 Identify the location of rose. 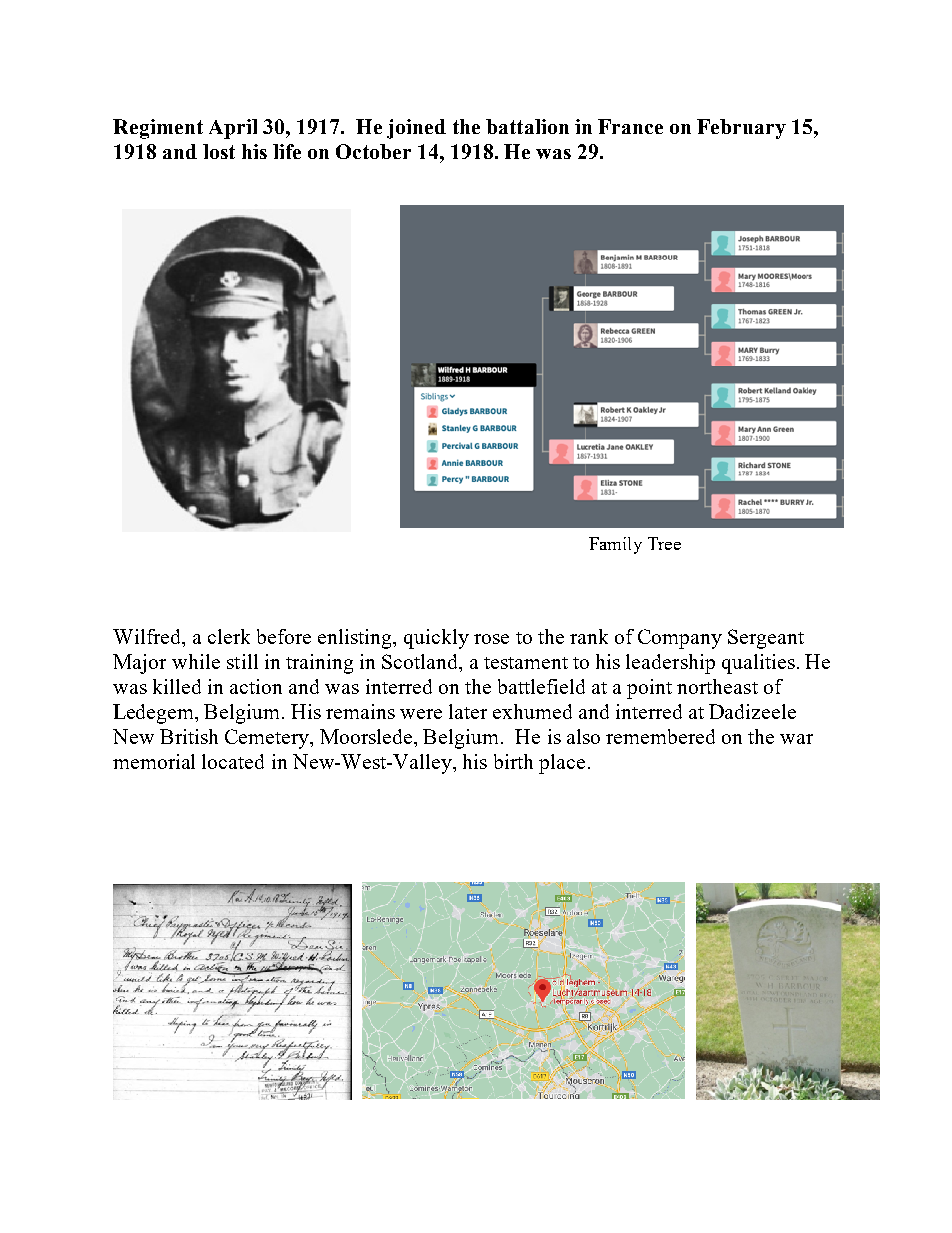
(491, 639).
